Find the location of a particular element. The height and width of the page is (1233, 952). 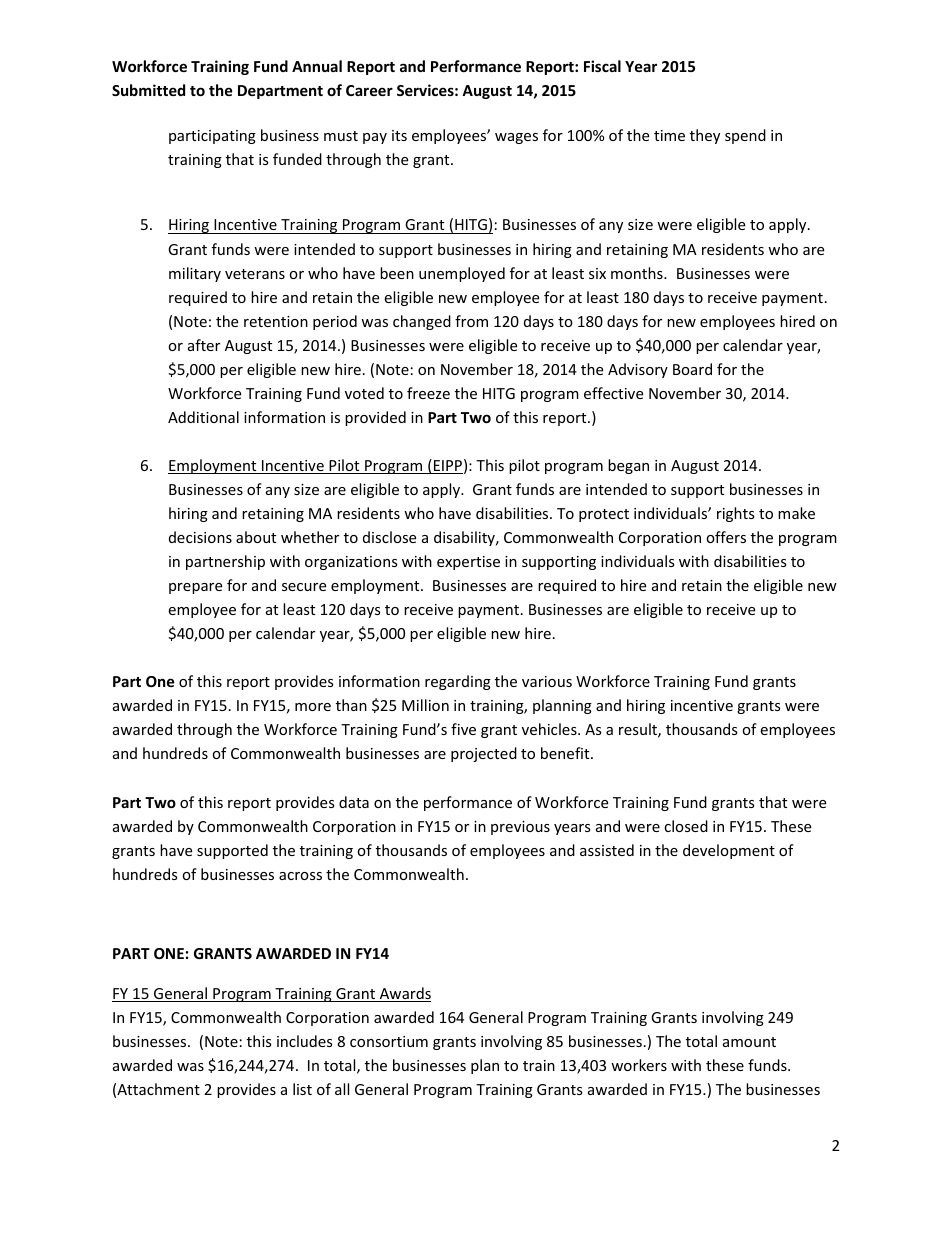

Additional is located at coordinates (203, 417).
